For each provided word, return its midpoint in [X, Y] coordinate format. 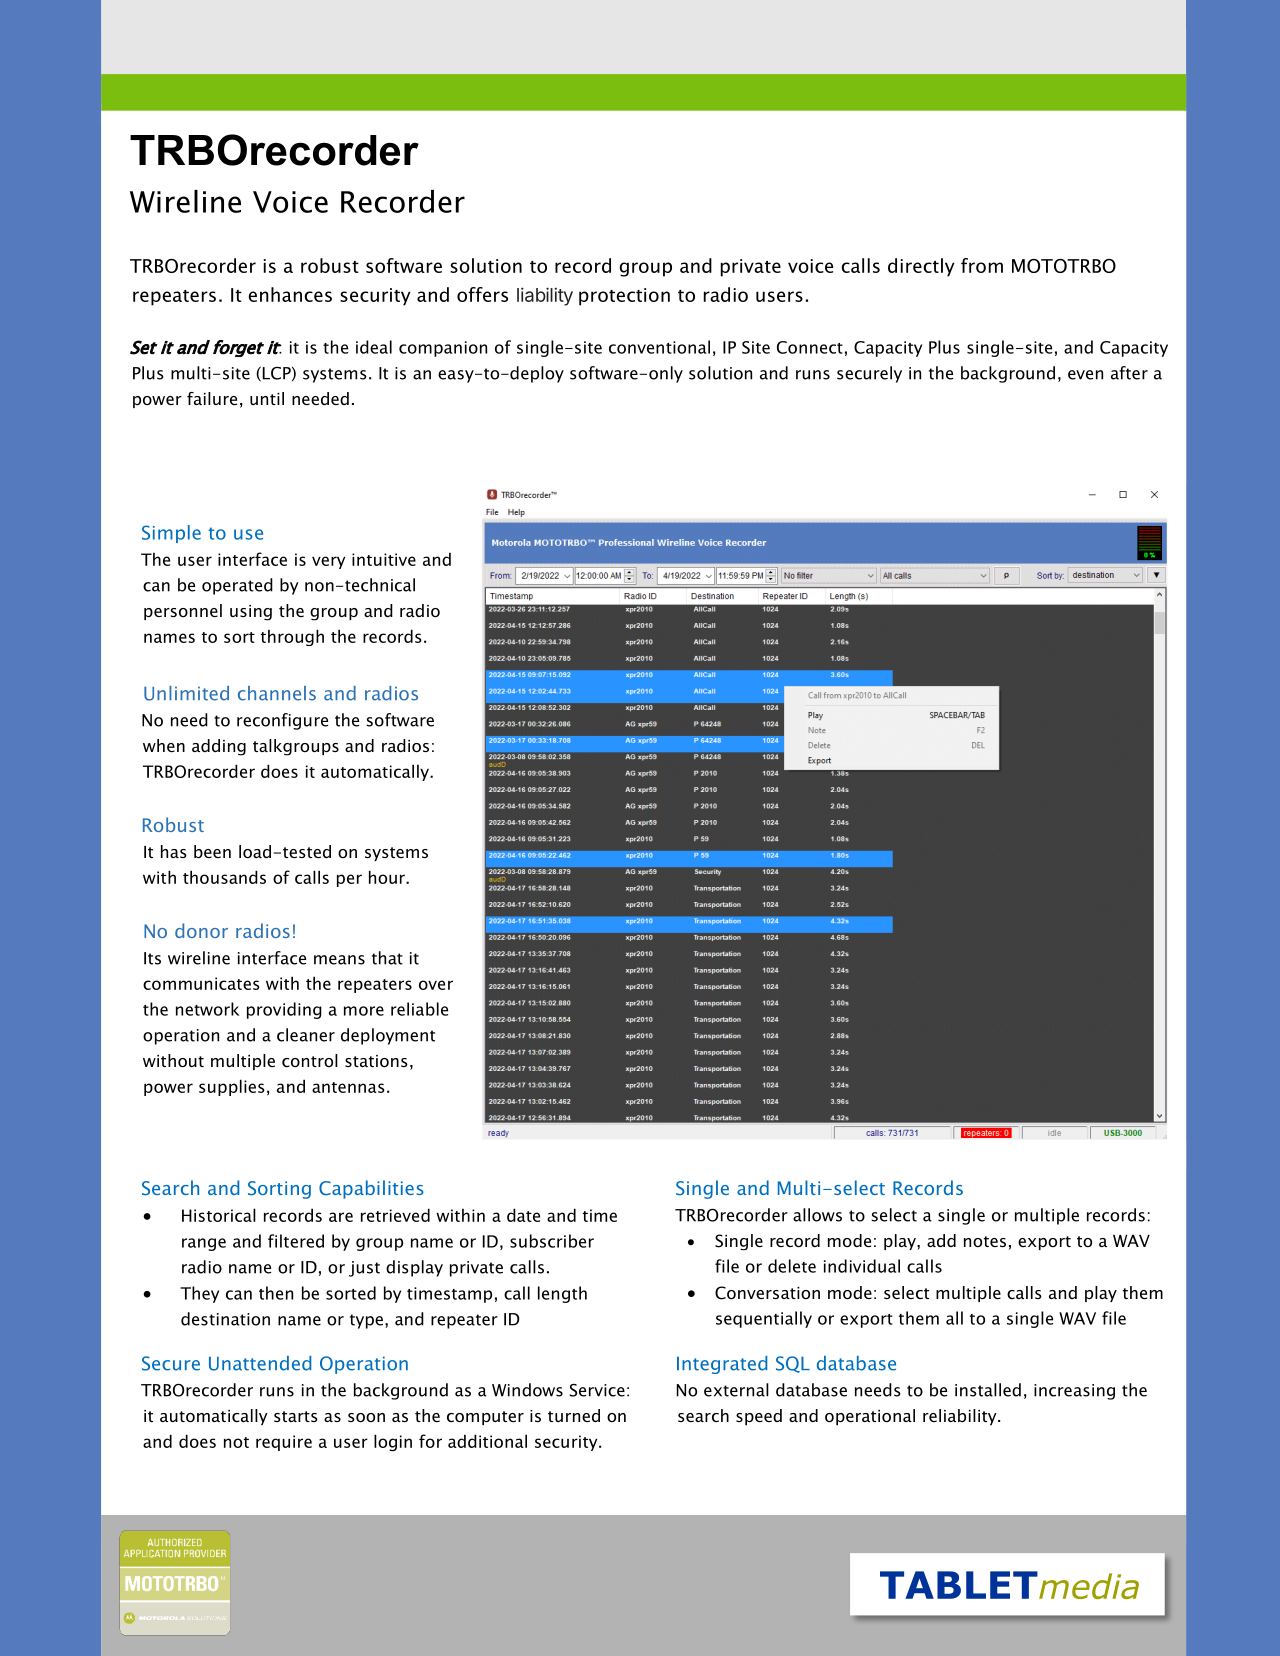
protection [624, 297]
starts [296, 1416]
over [436, 985]
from [982, 265]
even [1085, 375]
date [523, 1215]
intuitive [384, 559]
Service [597, 1390]
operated [237, 586]
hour [388, 877]
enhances [290, 294]
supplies [232, 1087]
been [212, 851]
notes [985, 1241]
